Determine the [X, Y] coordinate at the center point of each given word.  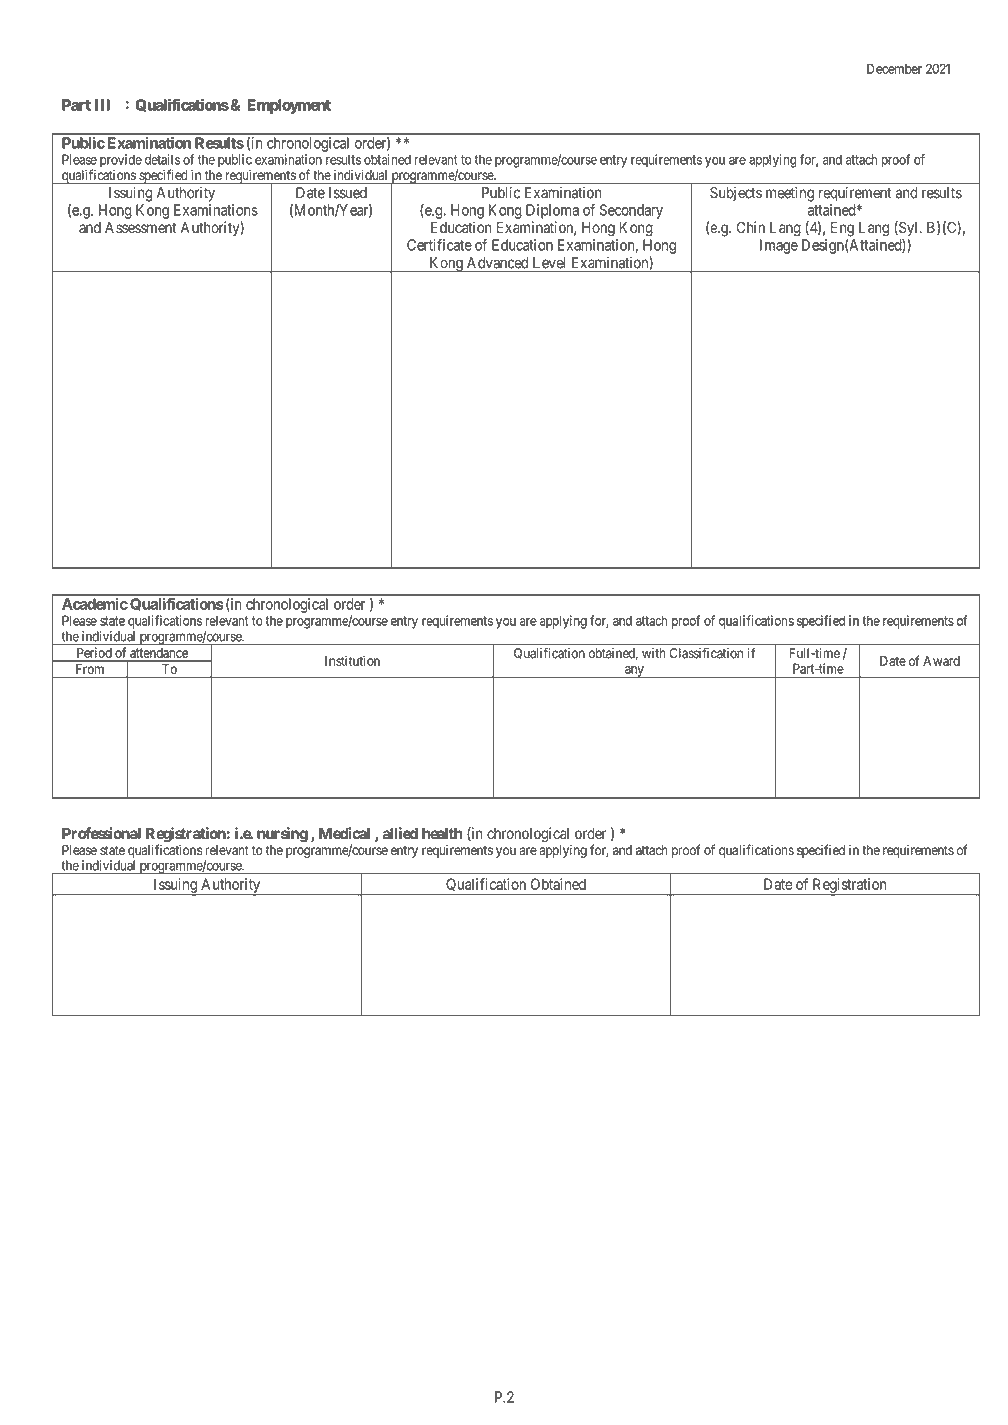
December [894, 68]
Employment [289, 106]
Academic [95, 604]
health [442, 833]
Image [779, 246]
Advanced [497, 262]
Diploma [552, 211]
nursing [282, 835]
